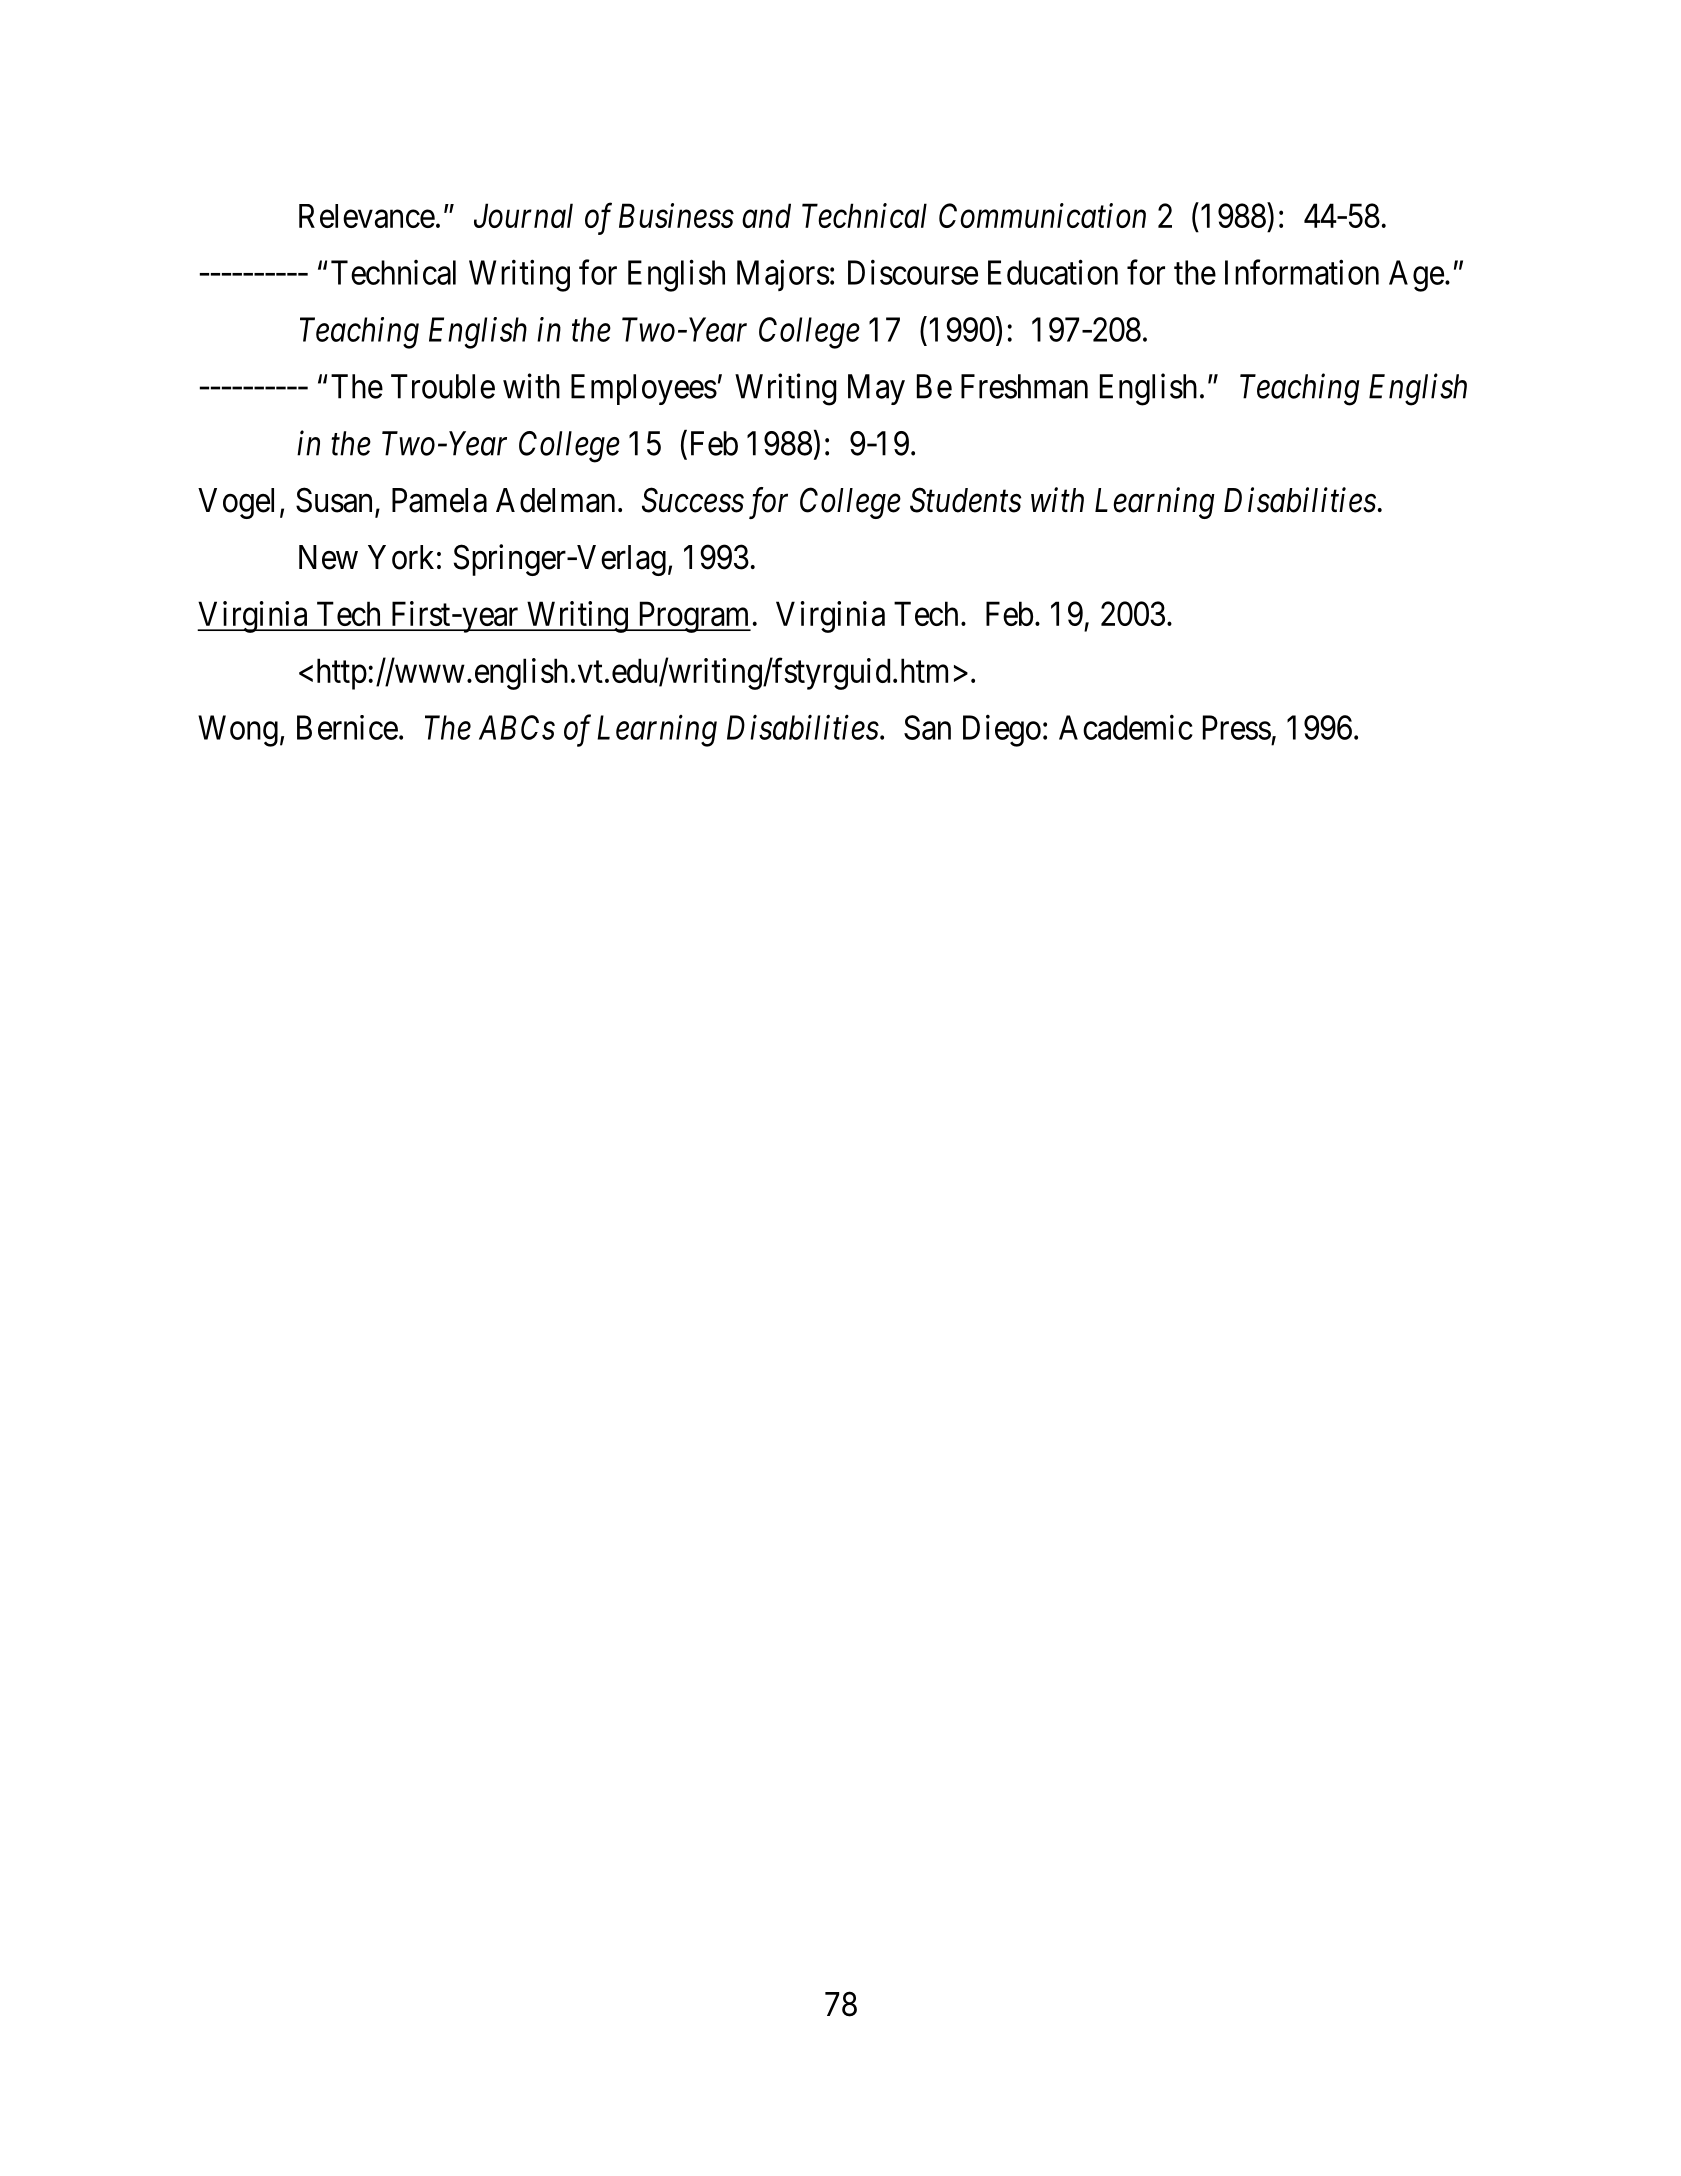 This screenshot has height=2176, width=1681. What do you see at coordinates (1416, 276) in the screenshot?
I see `Age` at bounding box center [1416, 276].
